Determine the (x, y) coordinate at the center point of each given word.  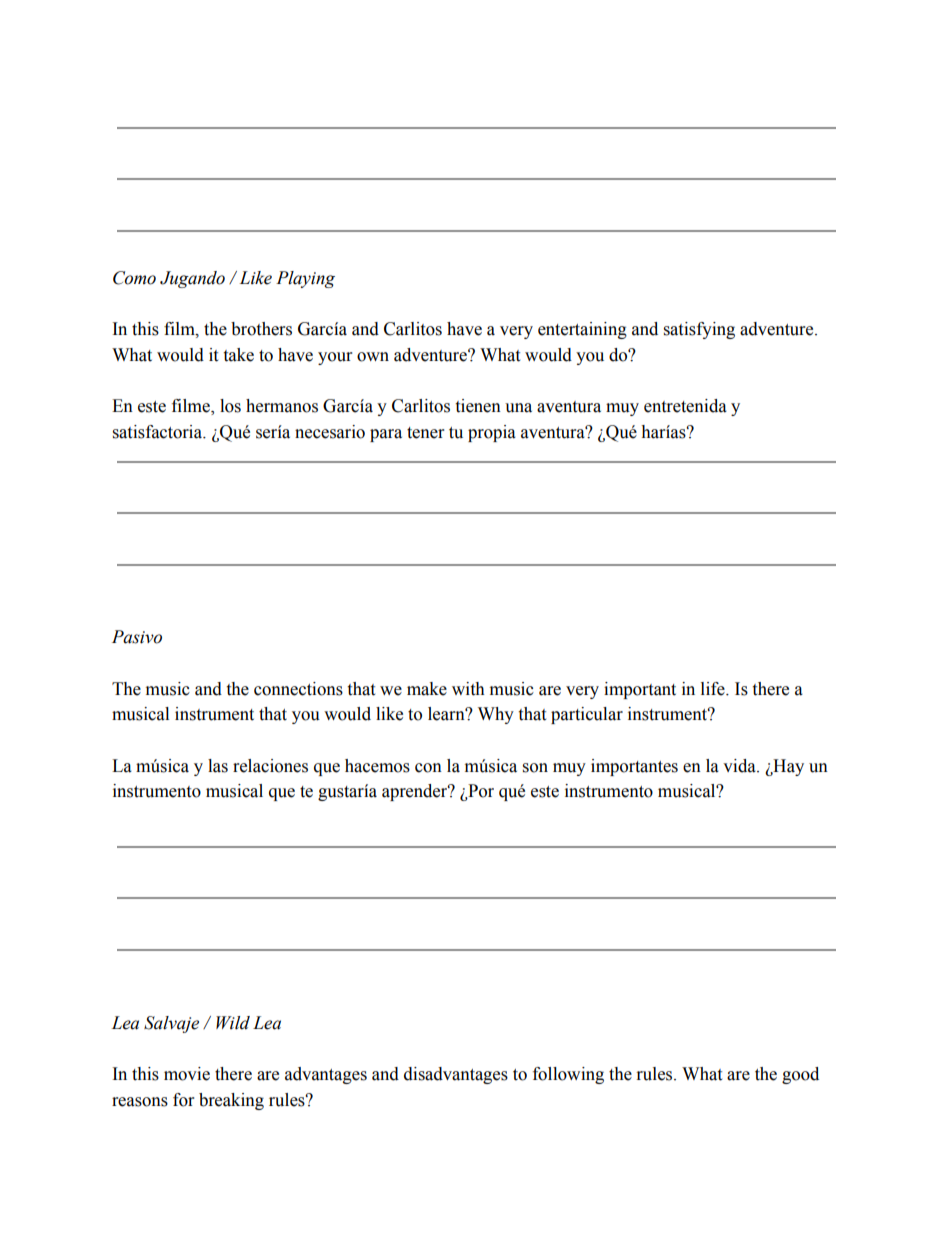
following (568, 1075)
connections (298, 689)
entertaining (582, 330)
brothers (261, 329)
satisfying (699, 330)
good (800, 1075)
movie (187, 1074)
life (714, 689)
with (468, 689)
